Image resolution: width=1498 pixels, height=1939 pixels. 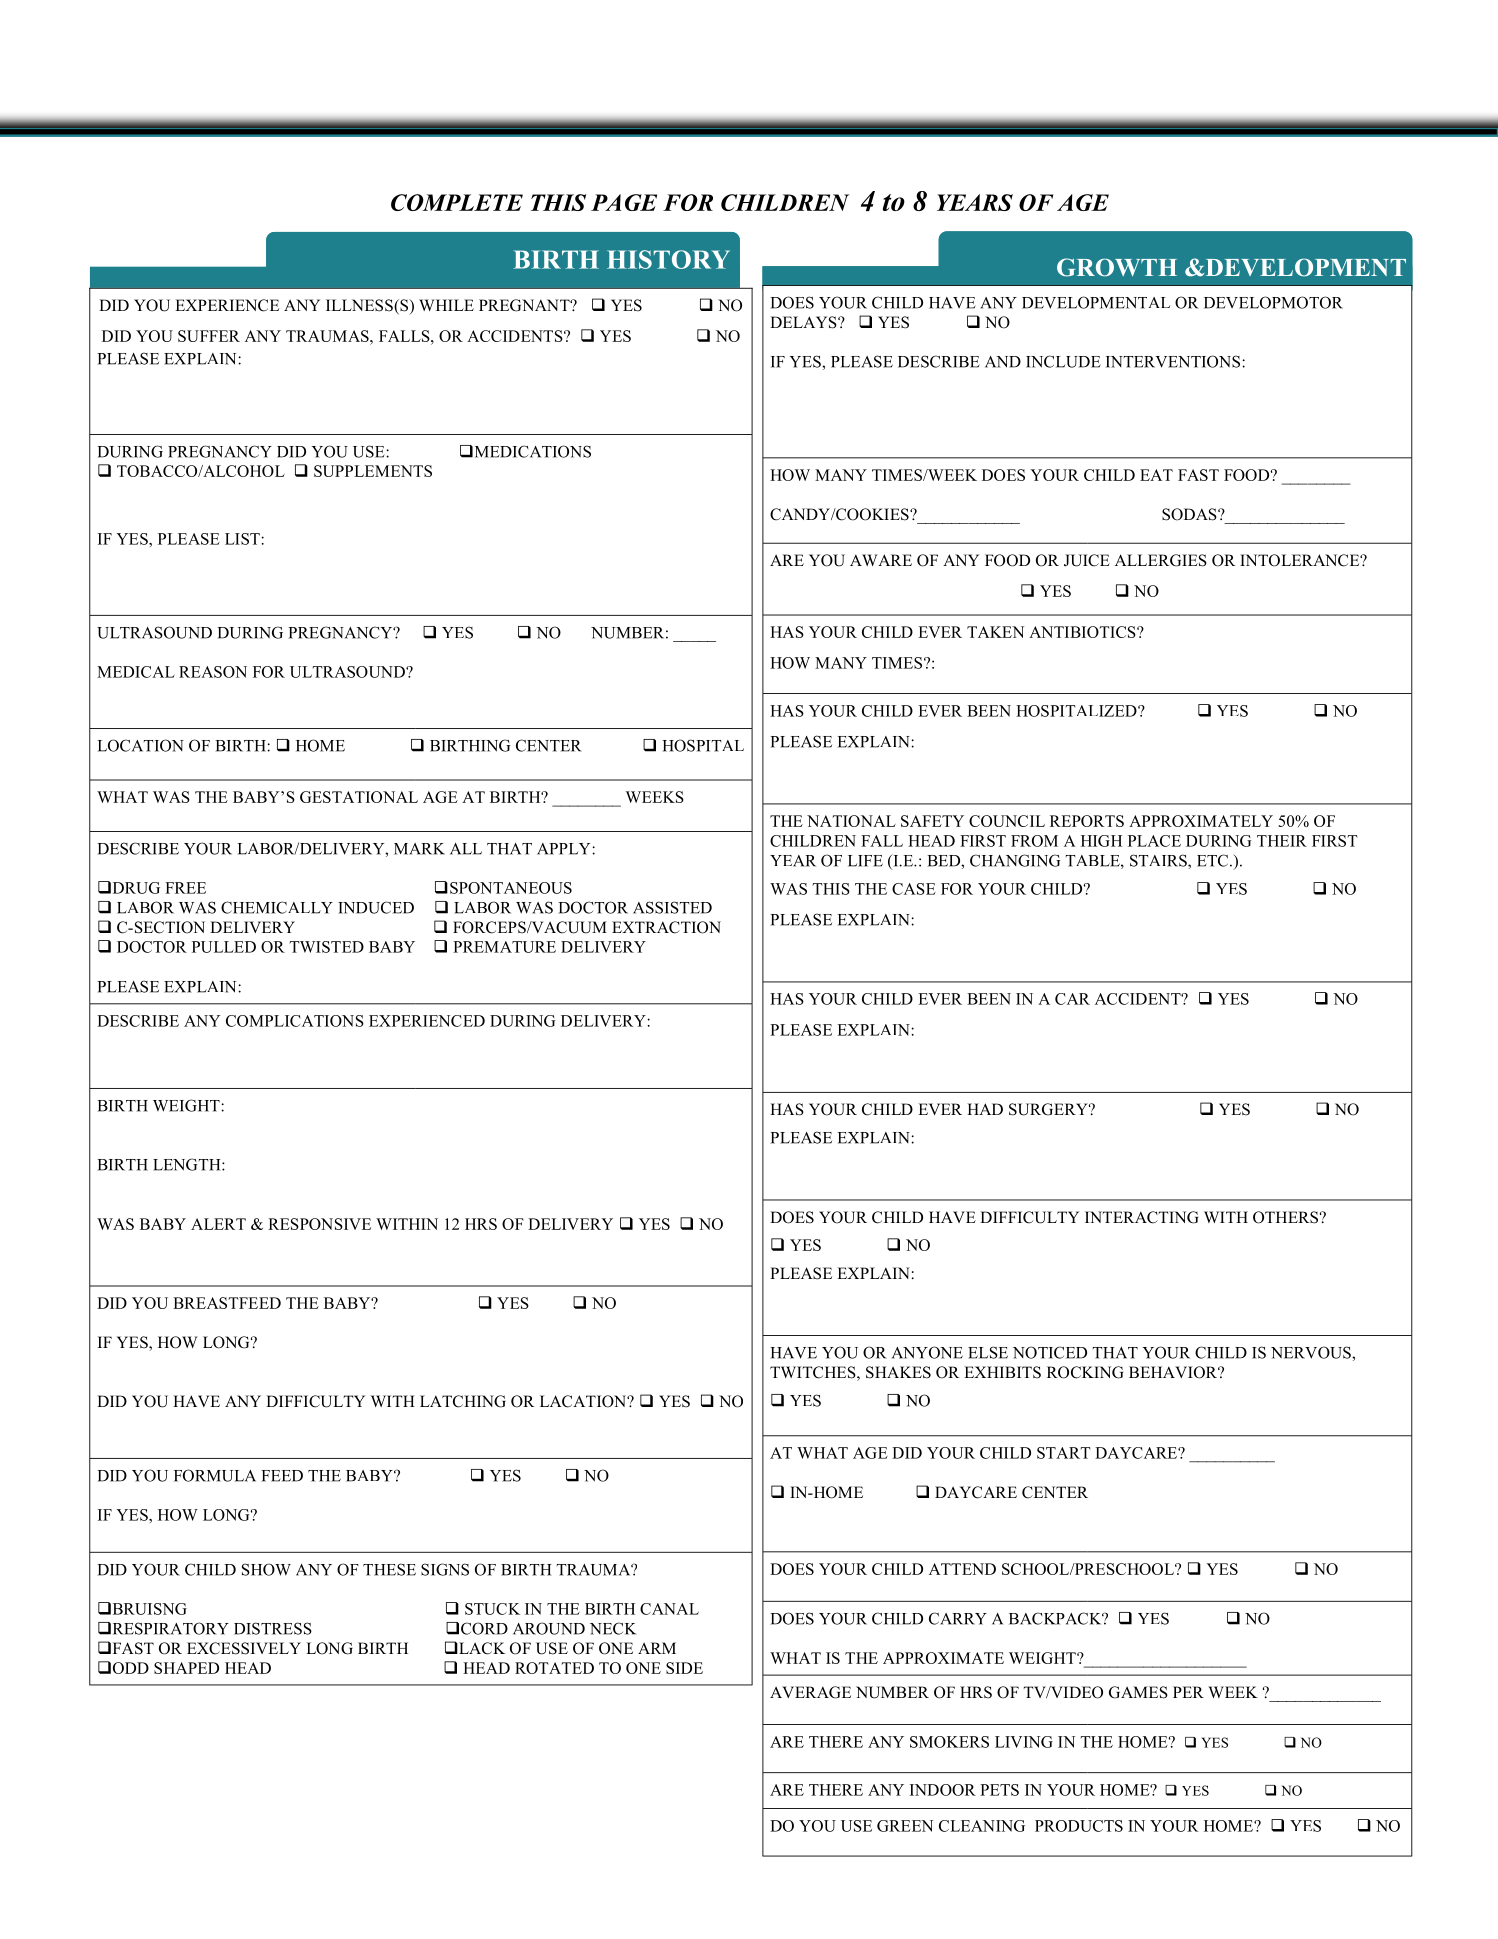 What do you see at coordinates (186, 1668) in the page?
I see `SHAPED` at bounding box center [186, 1668].
